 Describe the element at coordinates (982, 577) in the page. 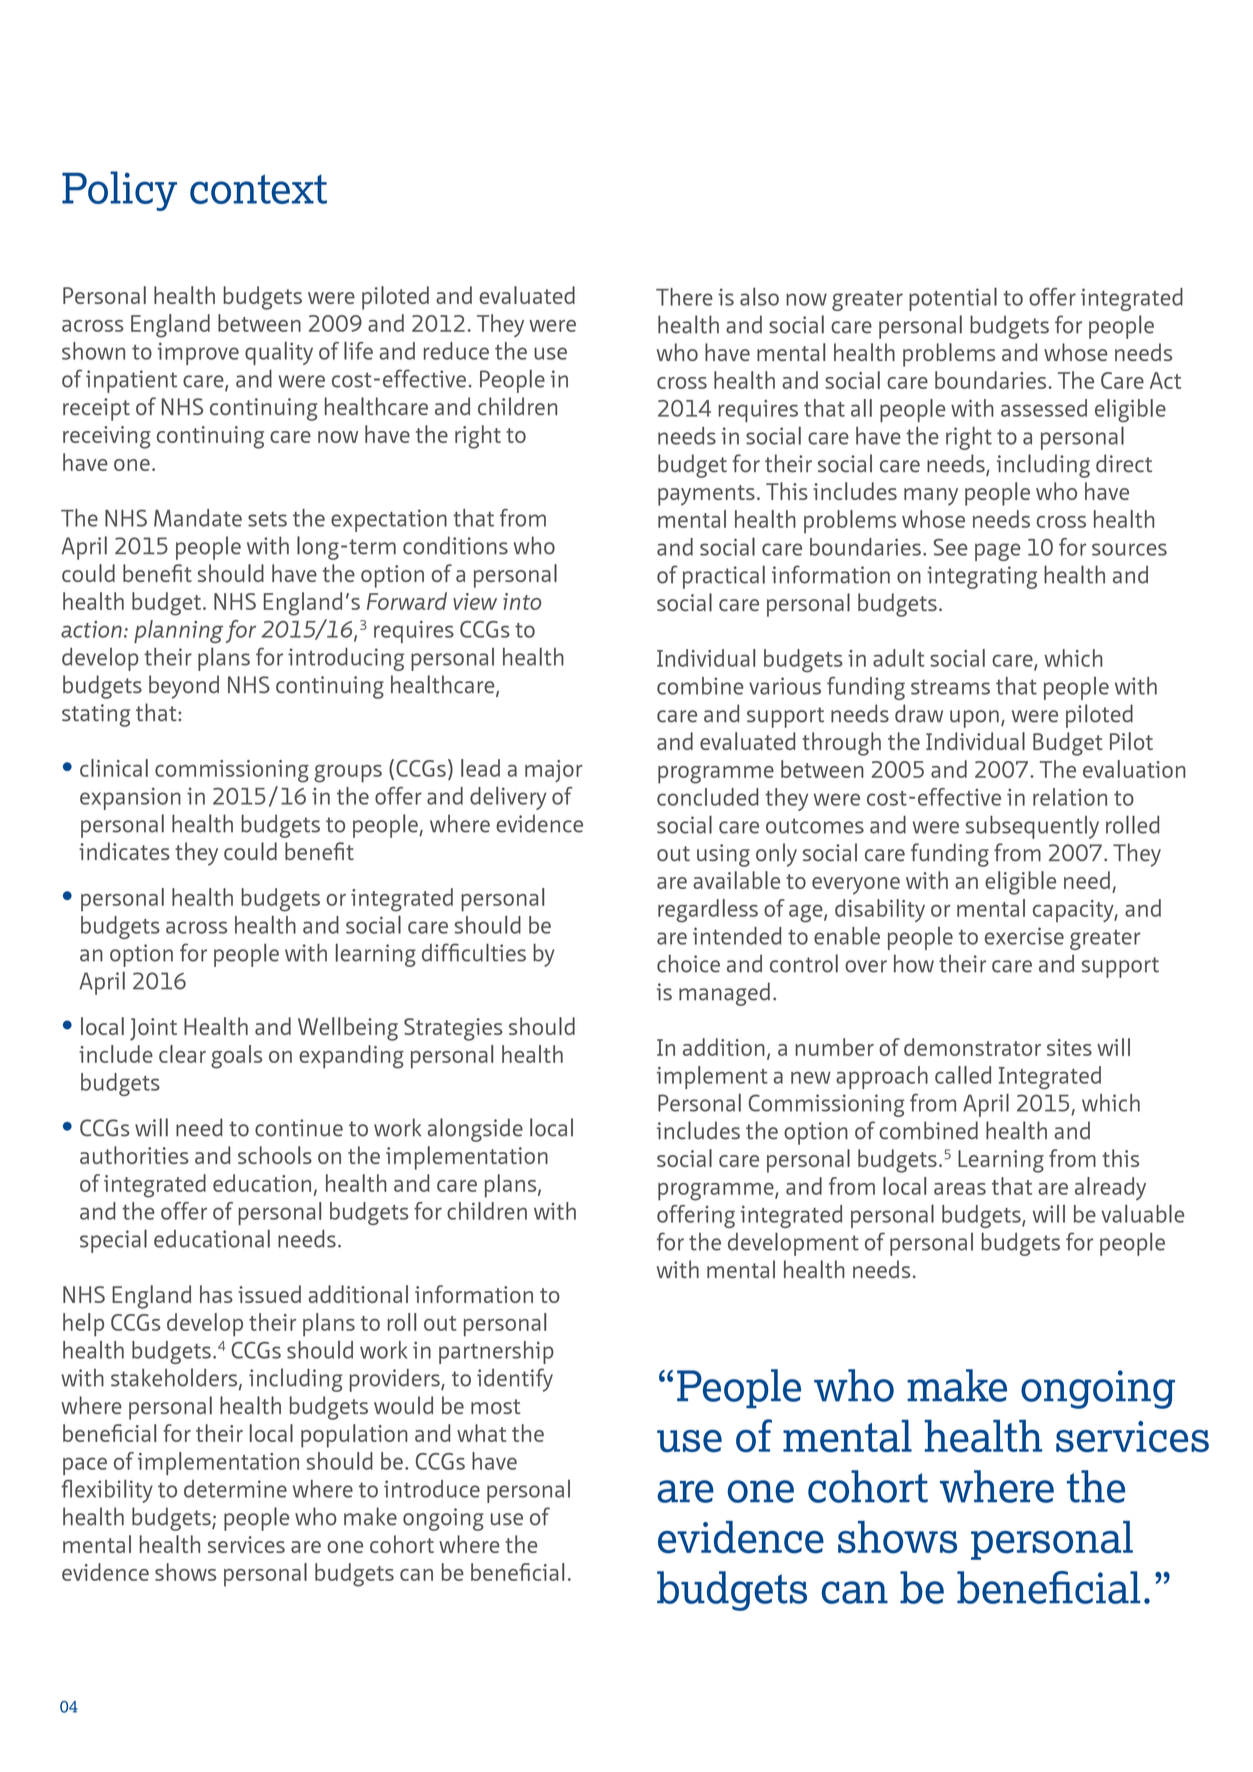

I see `integrating` at that location.
